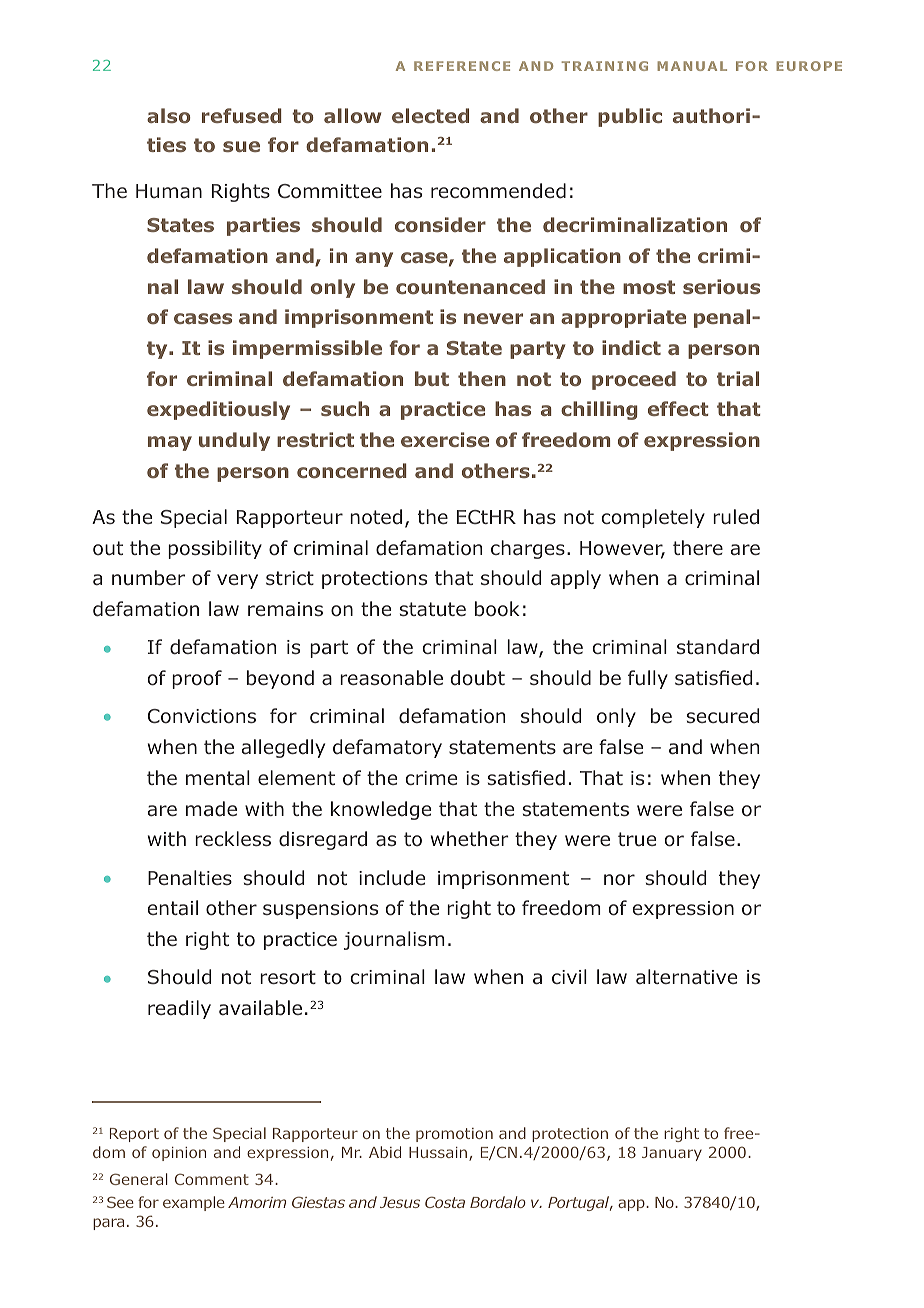 This screenshot has width=924, height=1308. Describe the element at coordinates (194, 1203) in the screenshot. I see `example` at that location.
